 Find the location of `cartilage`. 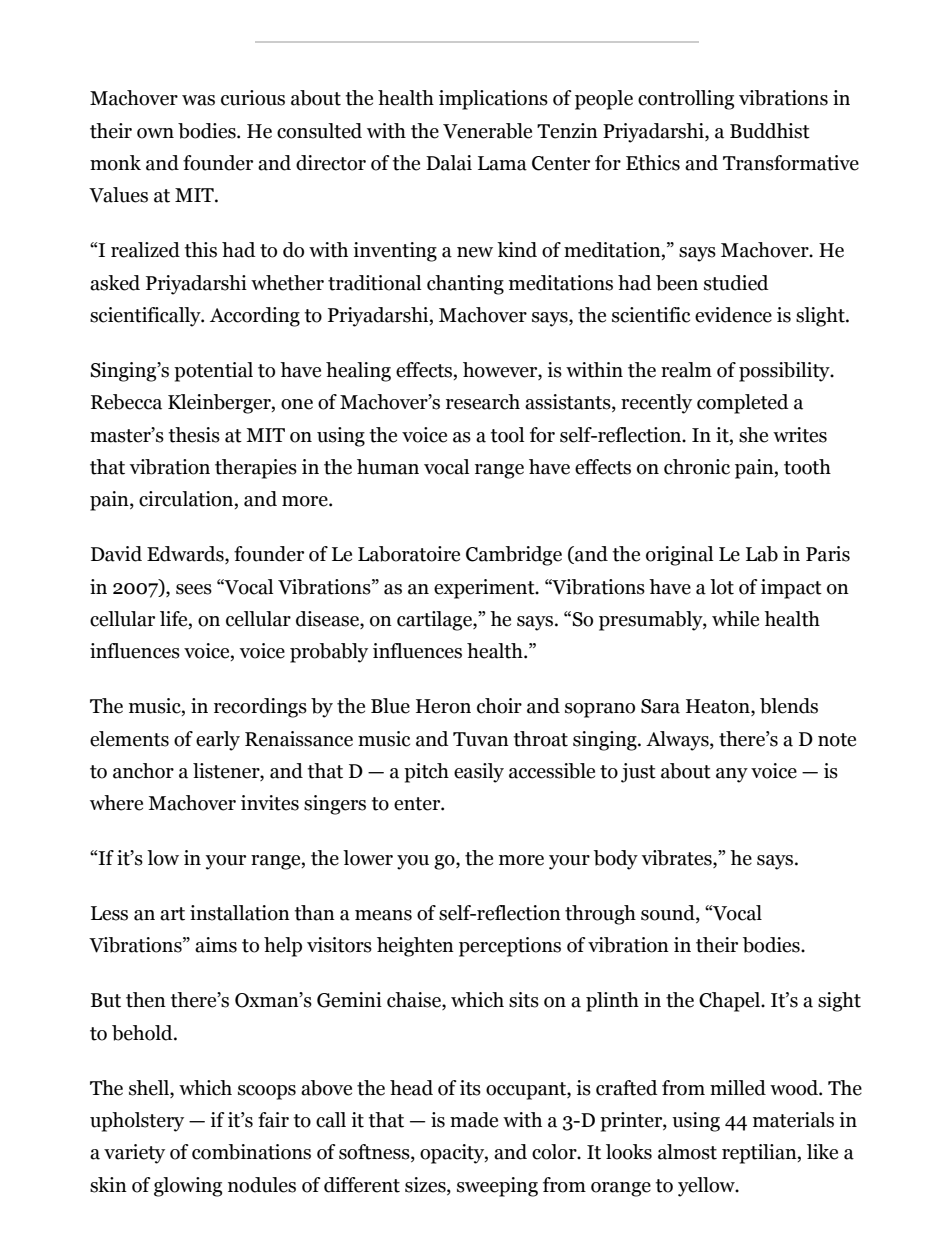

cartilage is located at coordinates (435, 621).
